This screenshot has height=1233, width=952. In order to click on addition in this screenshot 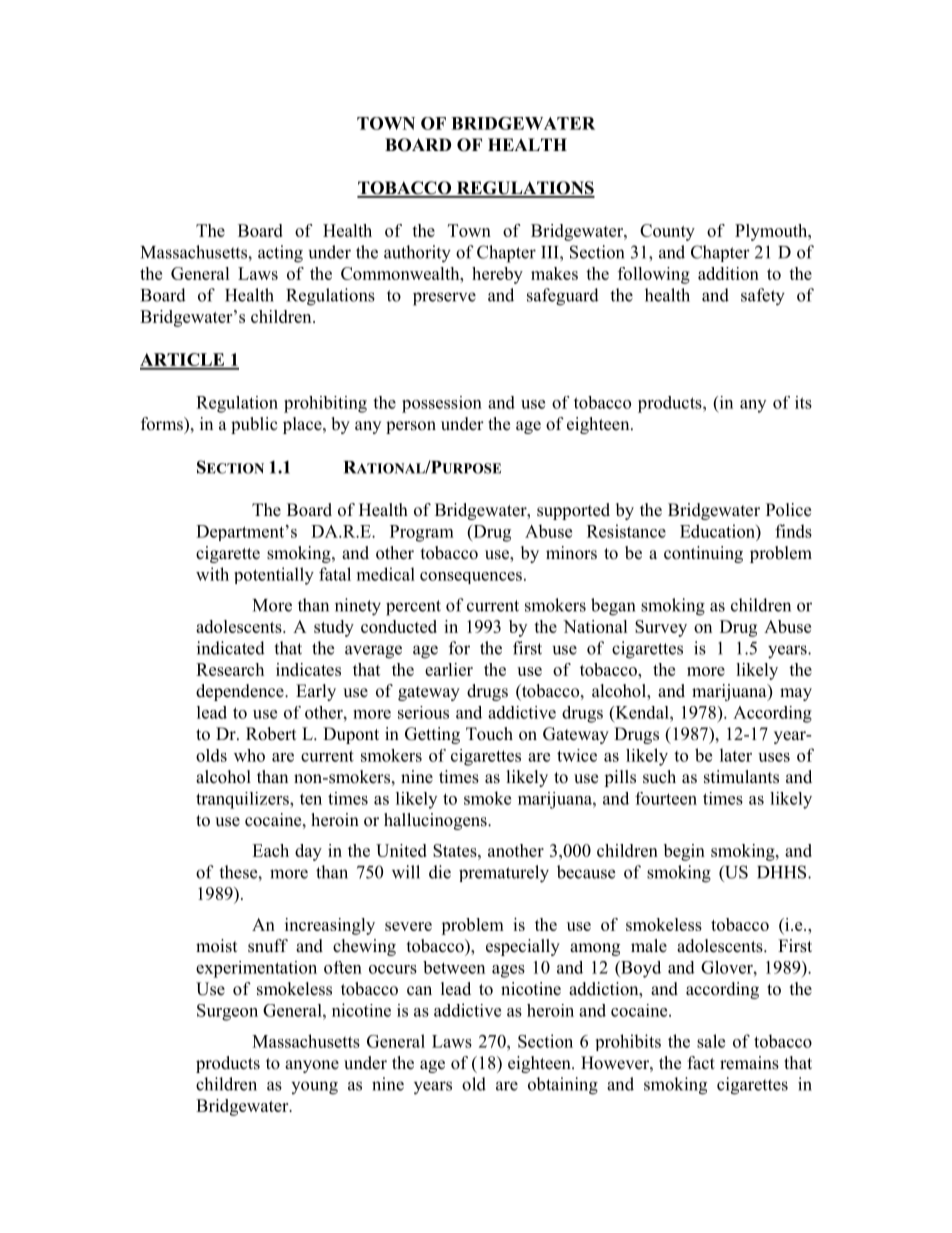, I will do `click(728, 273)`.
